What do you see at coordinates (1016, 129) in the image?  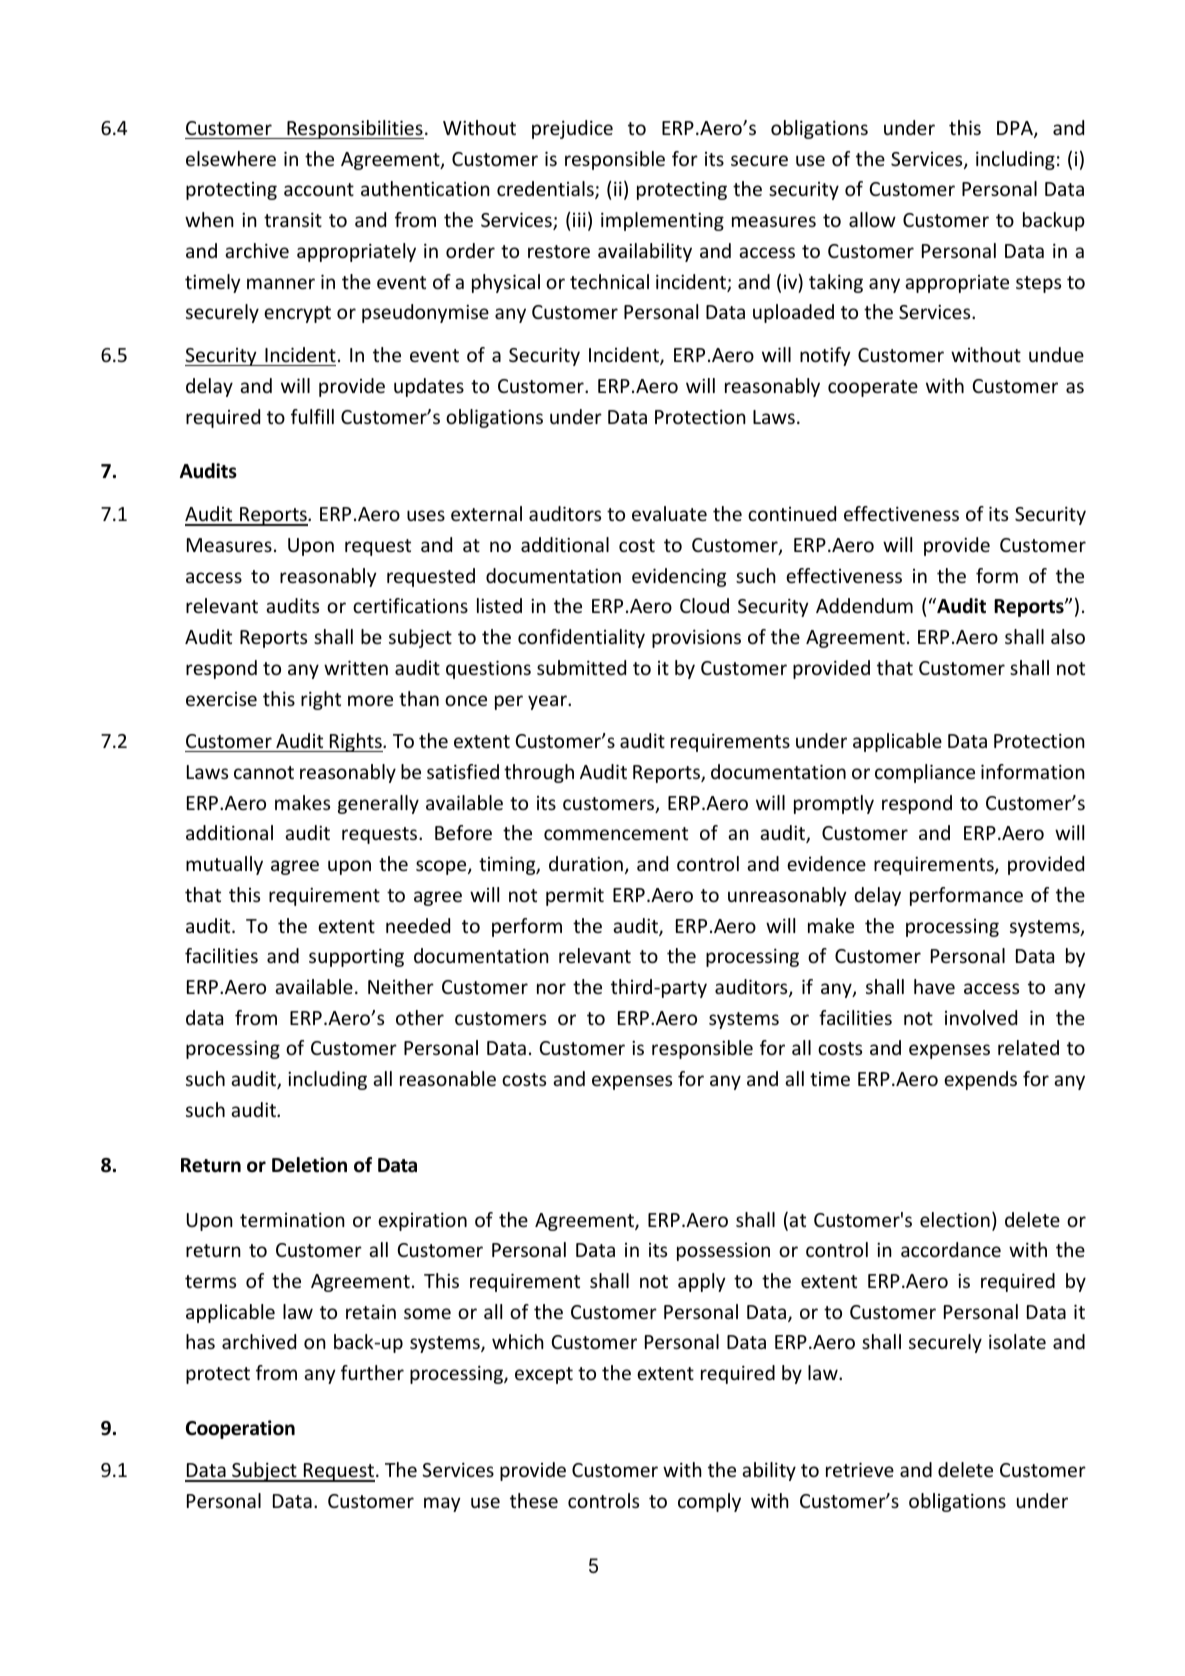 I see `DPA` at bounding box center [1016, 129].
